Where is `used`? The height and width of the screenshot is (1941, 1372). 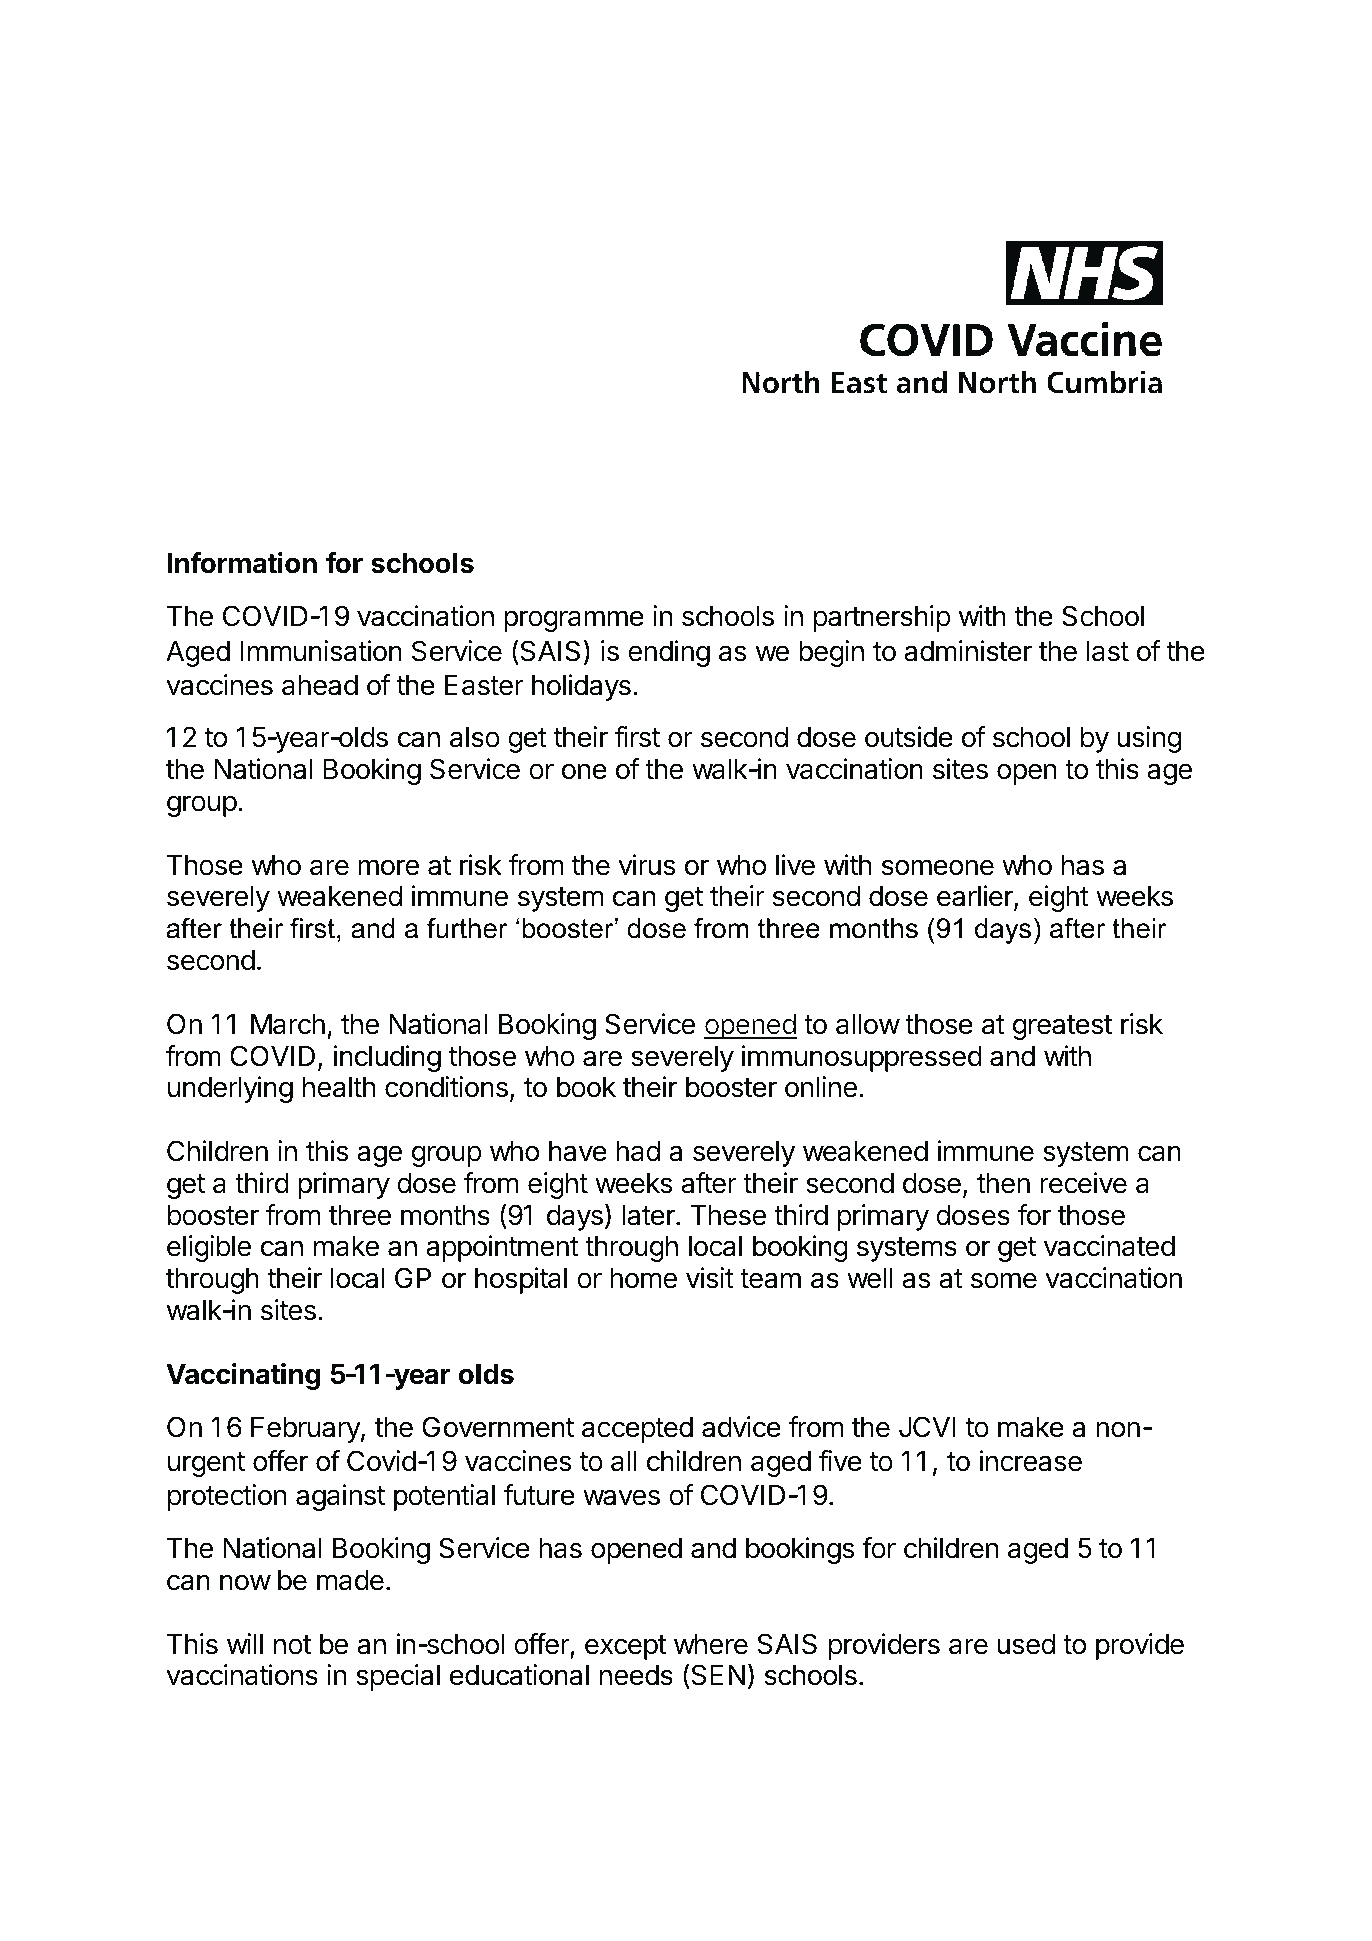
used is located at coordinates (1026, 1644).
